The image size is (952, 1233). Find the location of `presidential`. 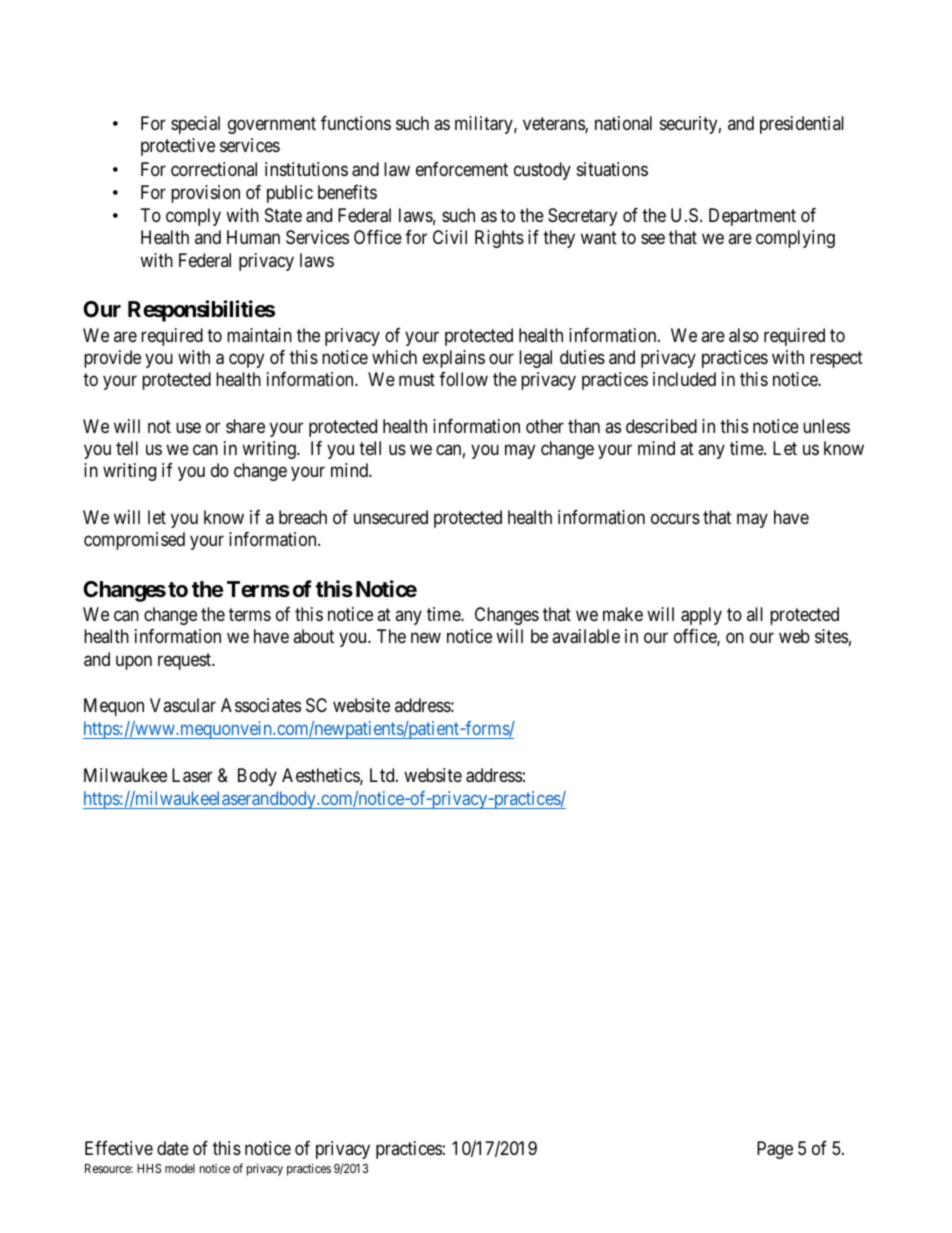

presidential is located at coordinates (802, 125).
